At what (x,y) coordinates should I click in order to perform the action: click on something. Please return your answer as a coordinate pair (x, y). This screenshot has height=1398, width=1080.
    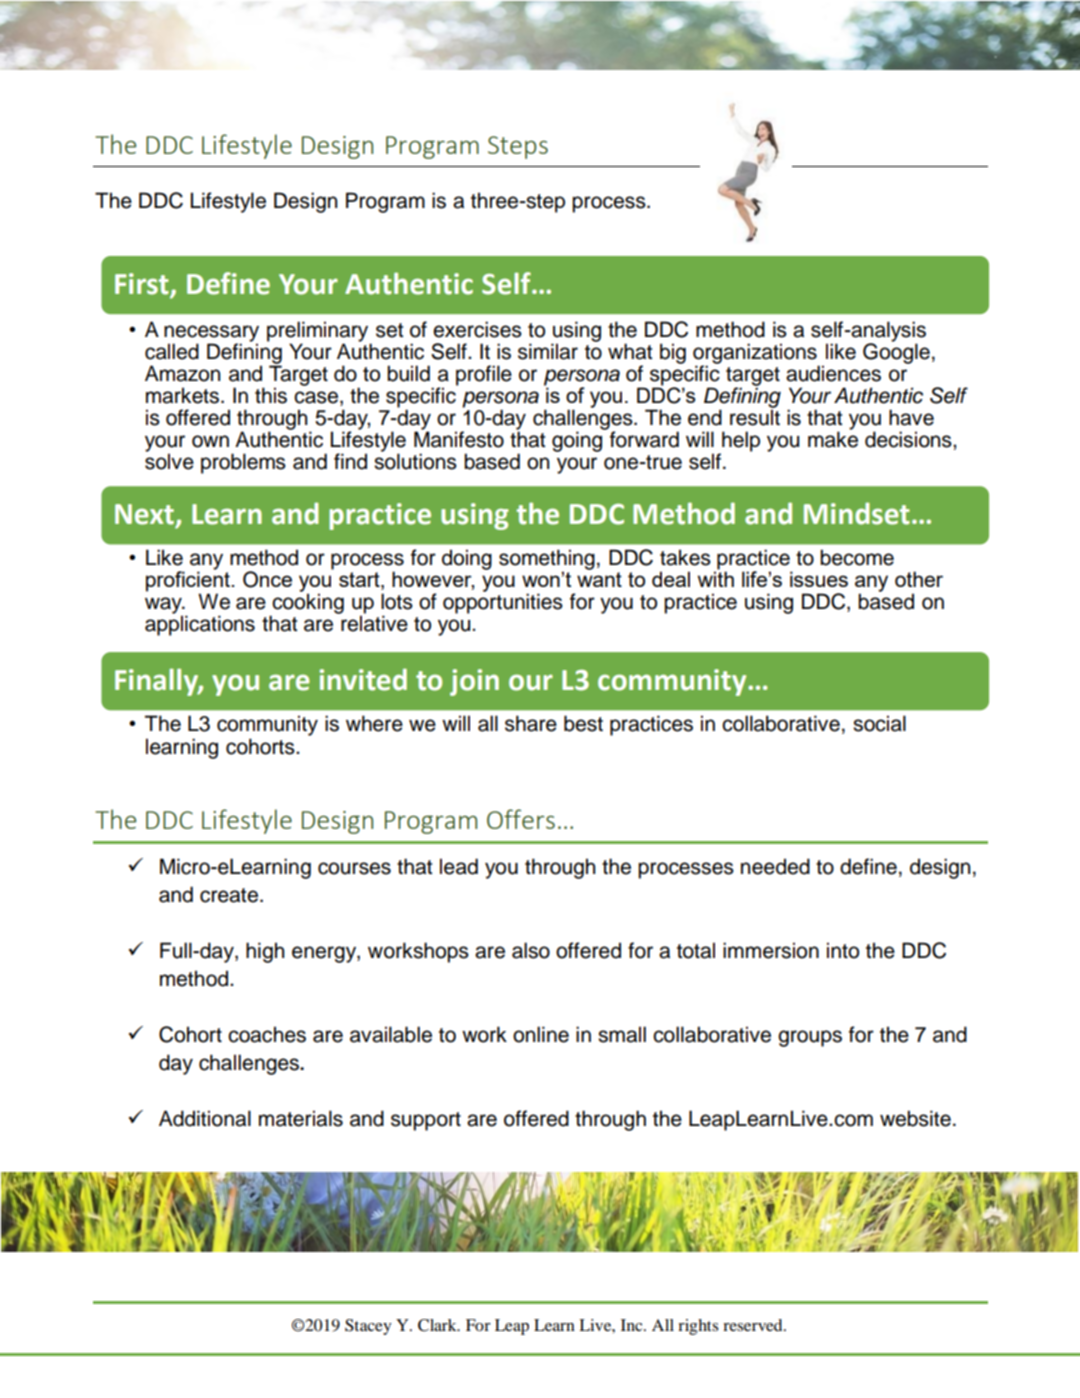
    Looking at the image, I should click on (547, 560).
